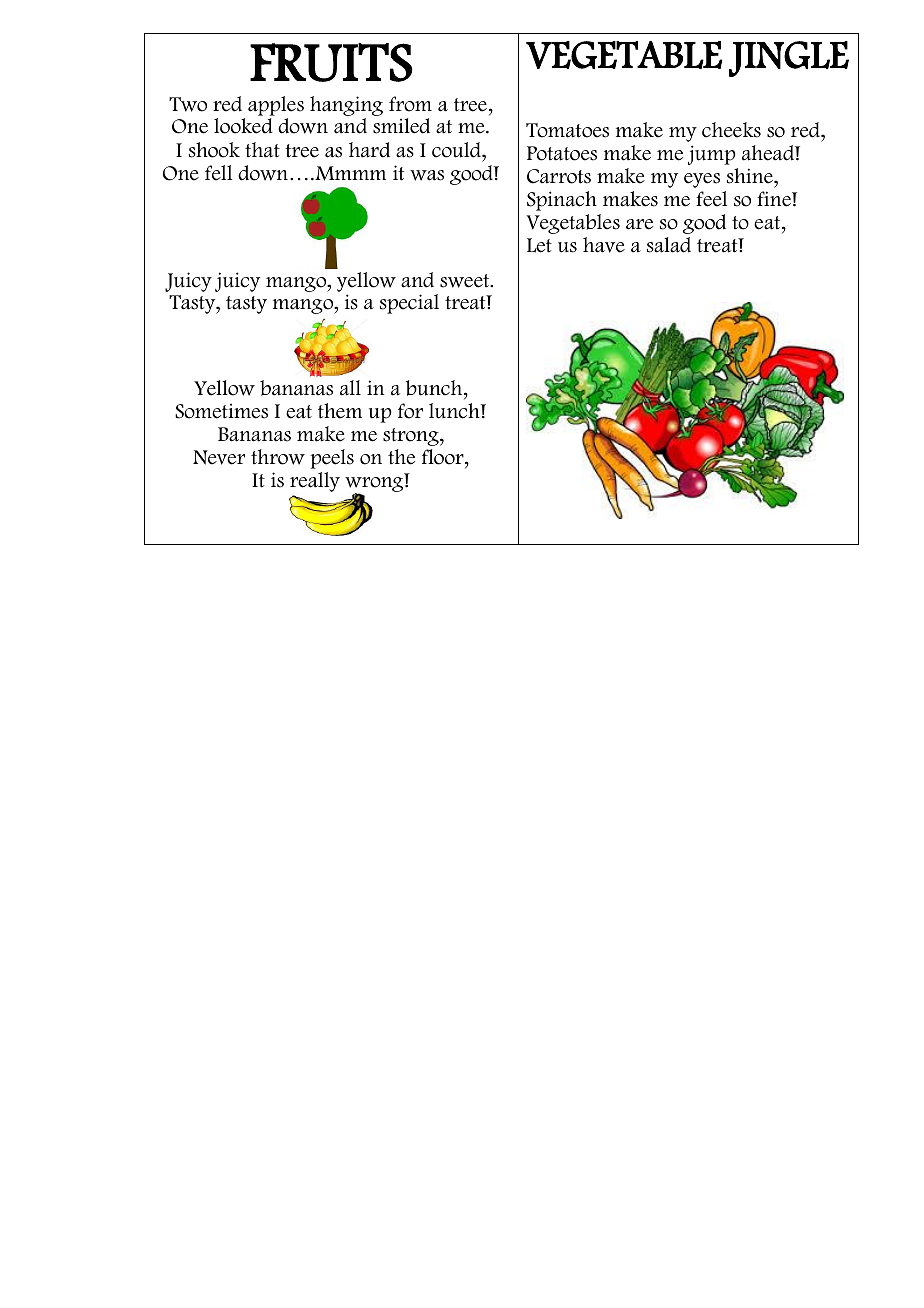 The height and width of the image is (1308, 924). I want to click on JINGLE, so click(789, 59).
